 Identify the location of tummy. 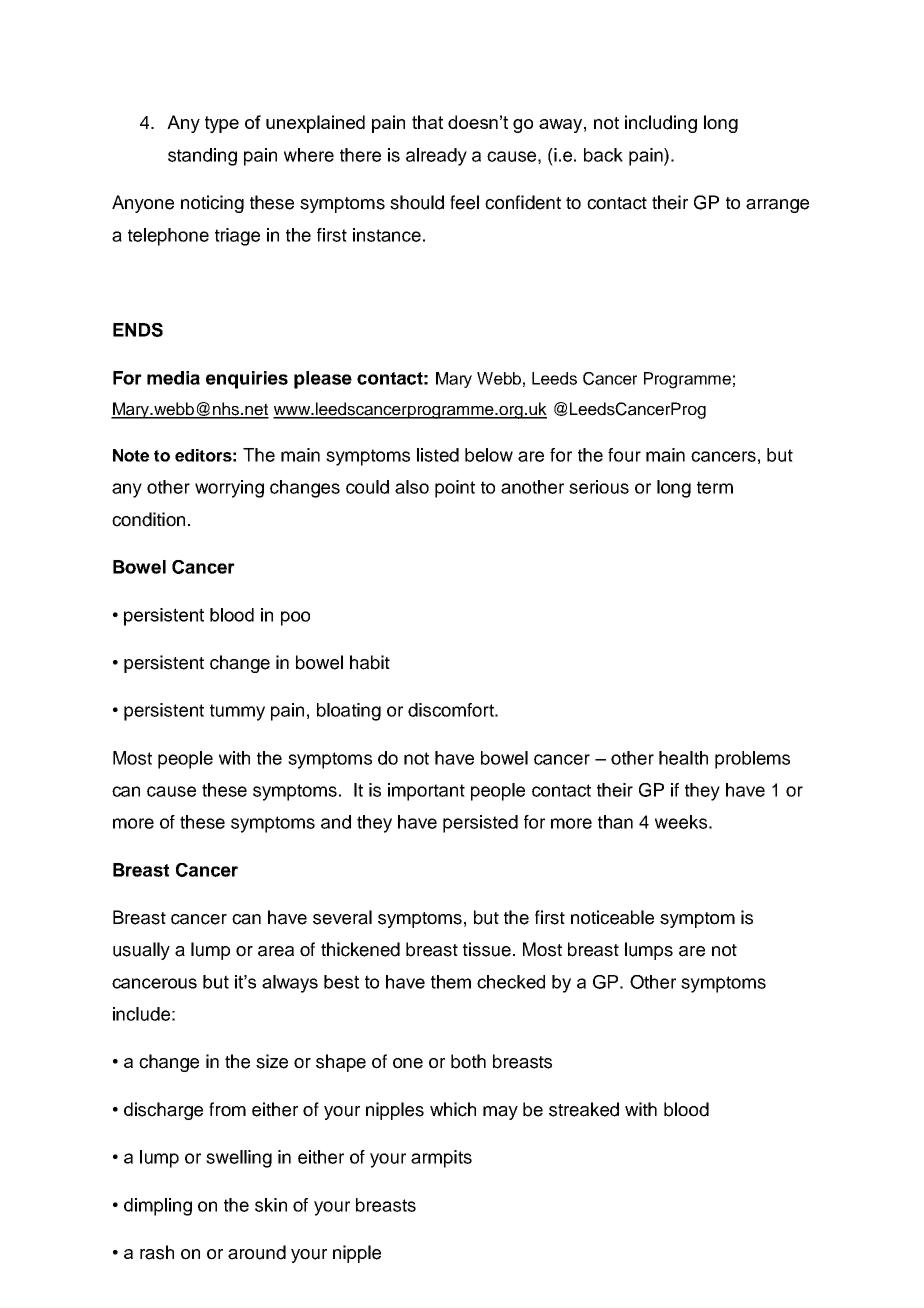
(237, 712).
